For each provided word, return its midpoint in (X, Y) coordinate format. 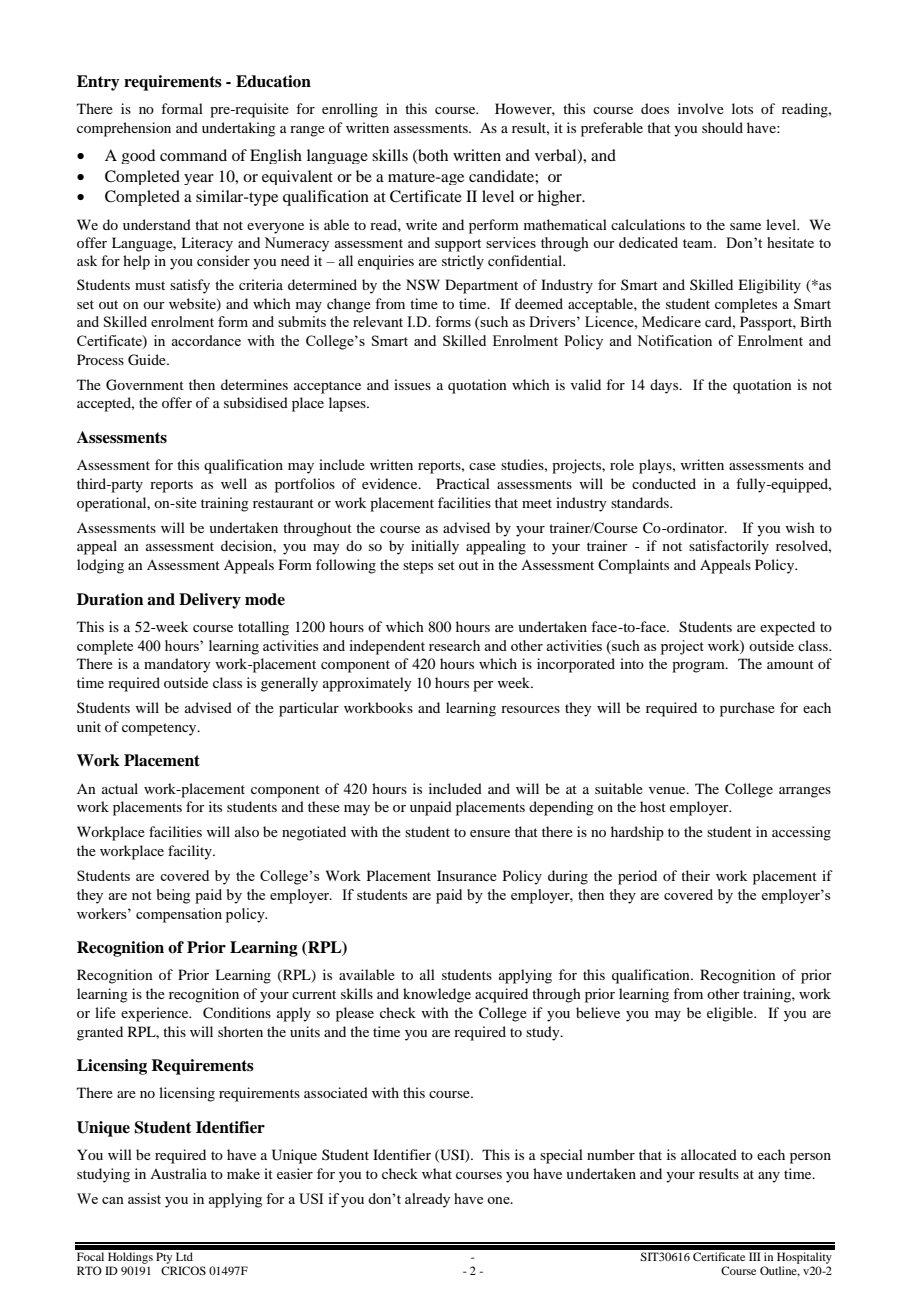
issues (412, 384)
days (665, 386)
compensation (179, 915)
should (722, 127)
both (432, 156)
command (193, 155)
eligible (731, 1014)
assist (144, 1198)
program (699, 667)
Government (145, 385)
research (454, 645)
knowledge (437, 995)
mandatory (177, 665)
